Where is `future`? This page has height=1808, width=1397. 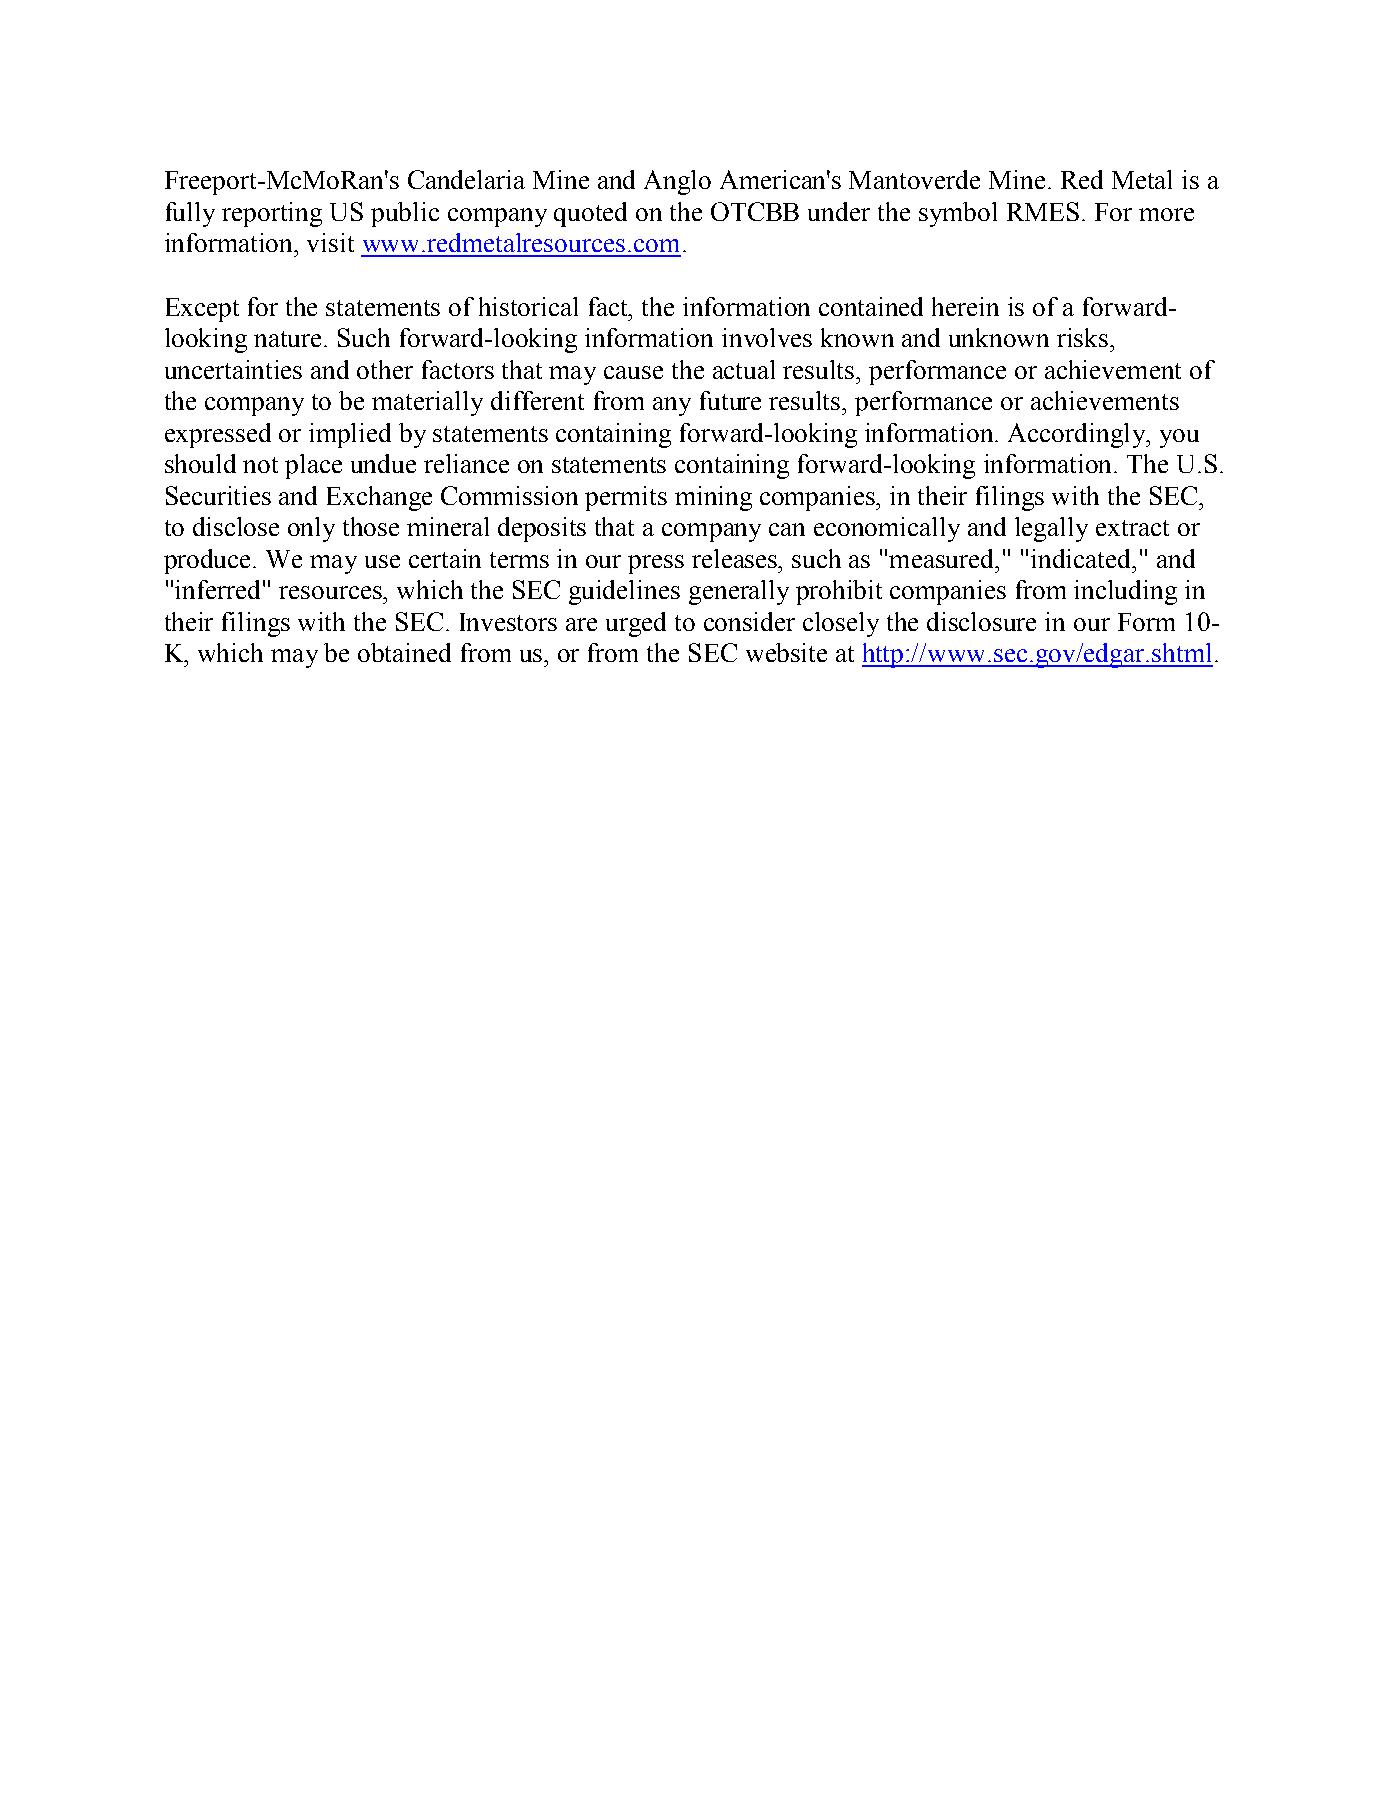 future is located at coordinates (730, 400).
